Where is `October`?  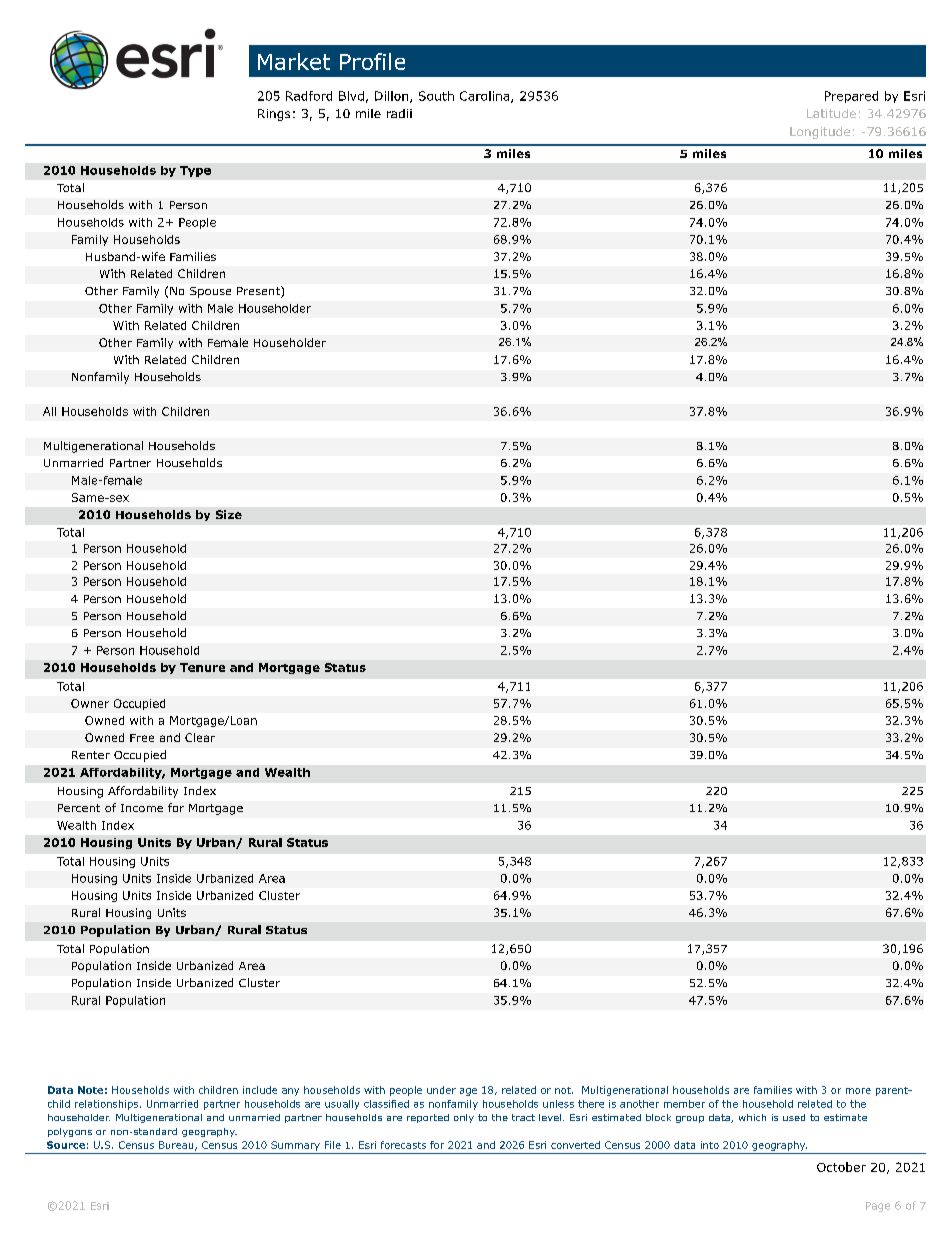
October is located at coordinates (841, 1167).
